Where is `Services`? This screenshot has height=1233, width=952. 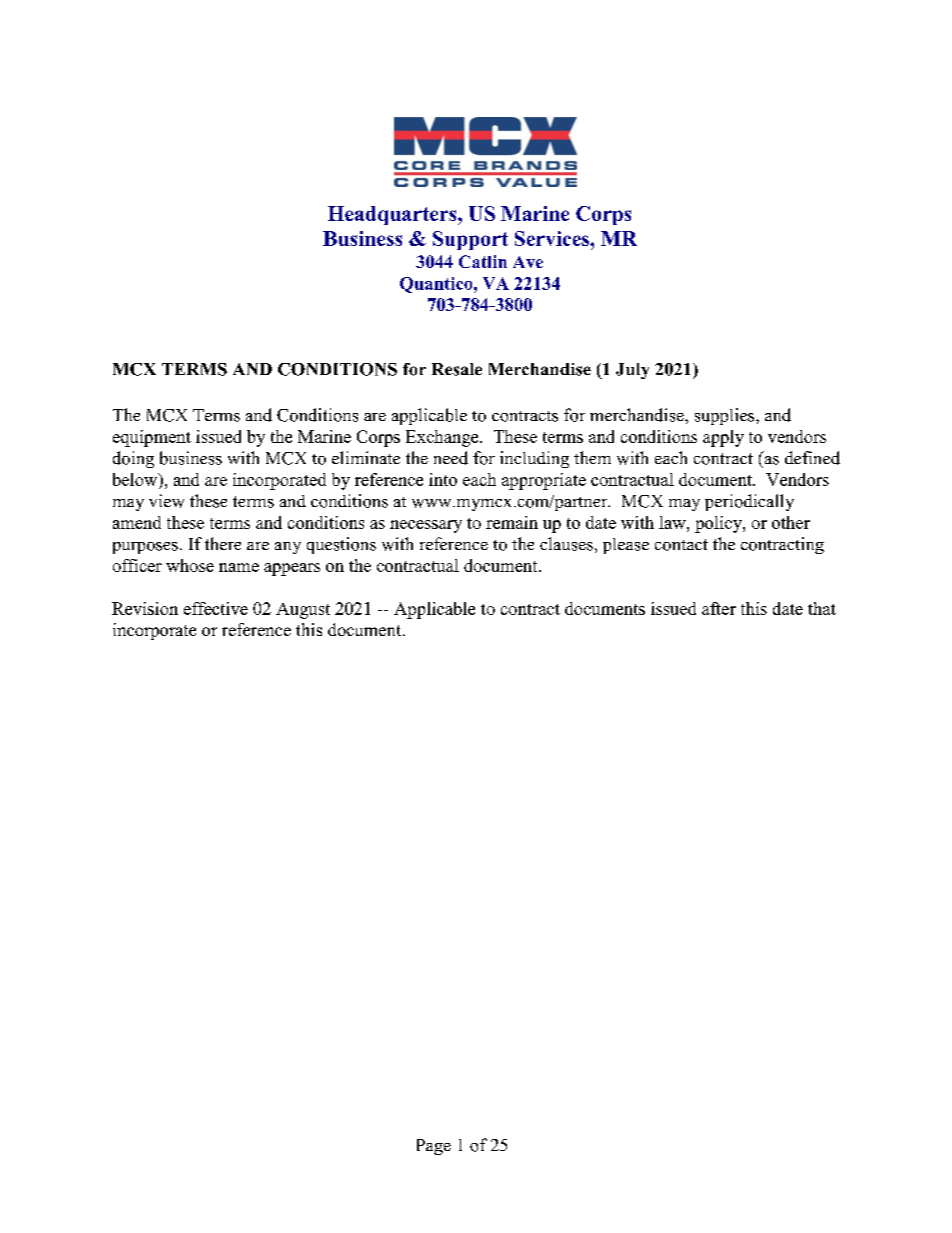
Services is located at coordinates (553, 238).
